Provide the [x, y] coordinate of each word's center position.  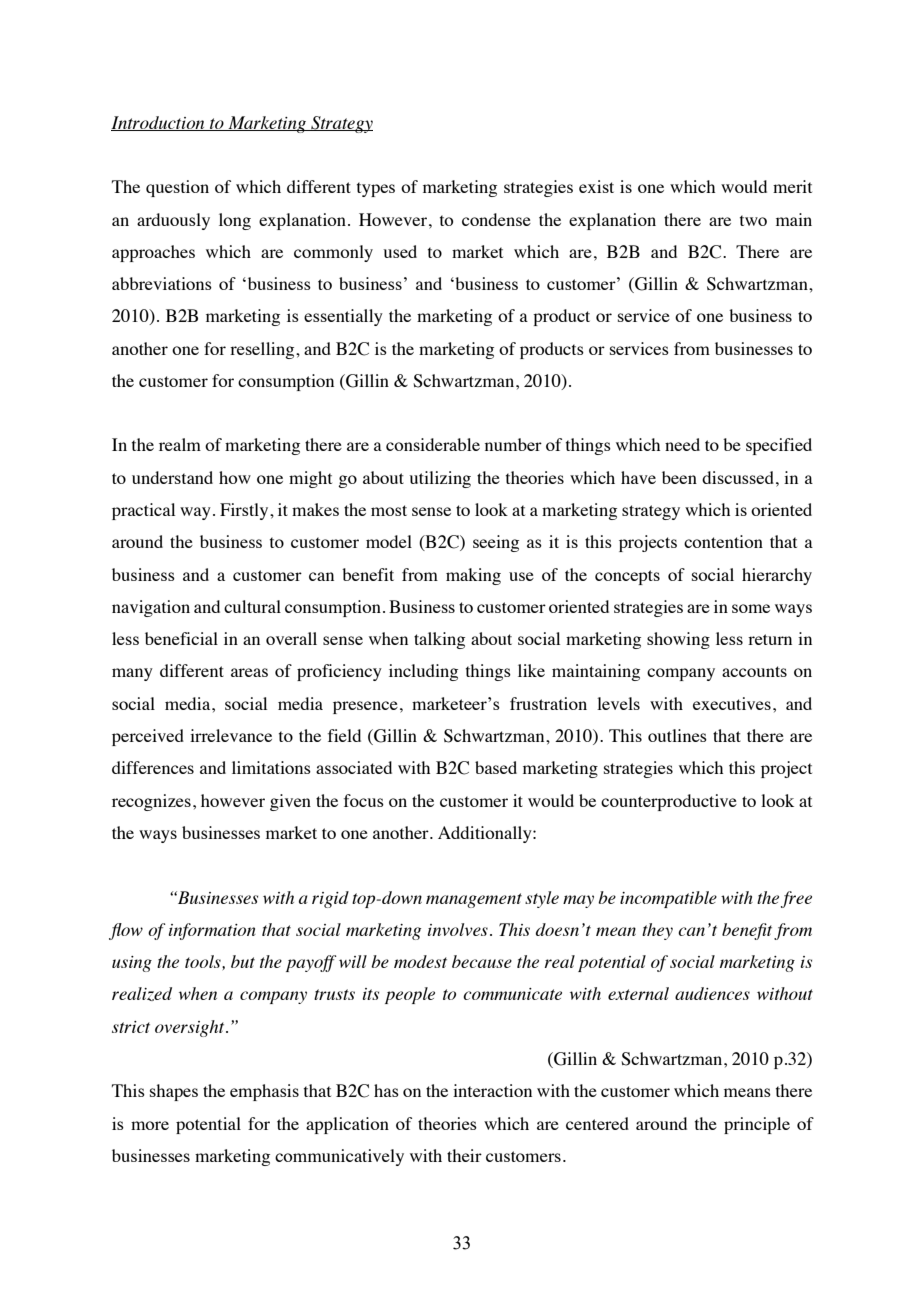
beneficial [181, 638]
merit [792, 186]
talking [439, 640]
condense [496, 219]
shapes [174, 1092]
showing [678, 640]
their [464, 1155]
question [177, 188]
